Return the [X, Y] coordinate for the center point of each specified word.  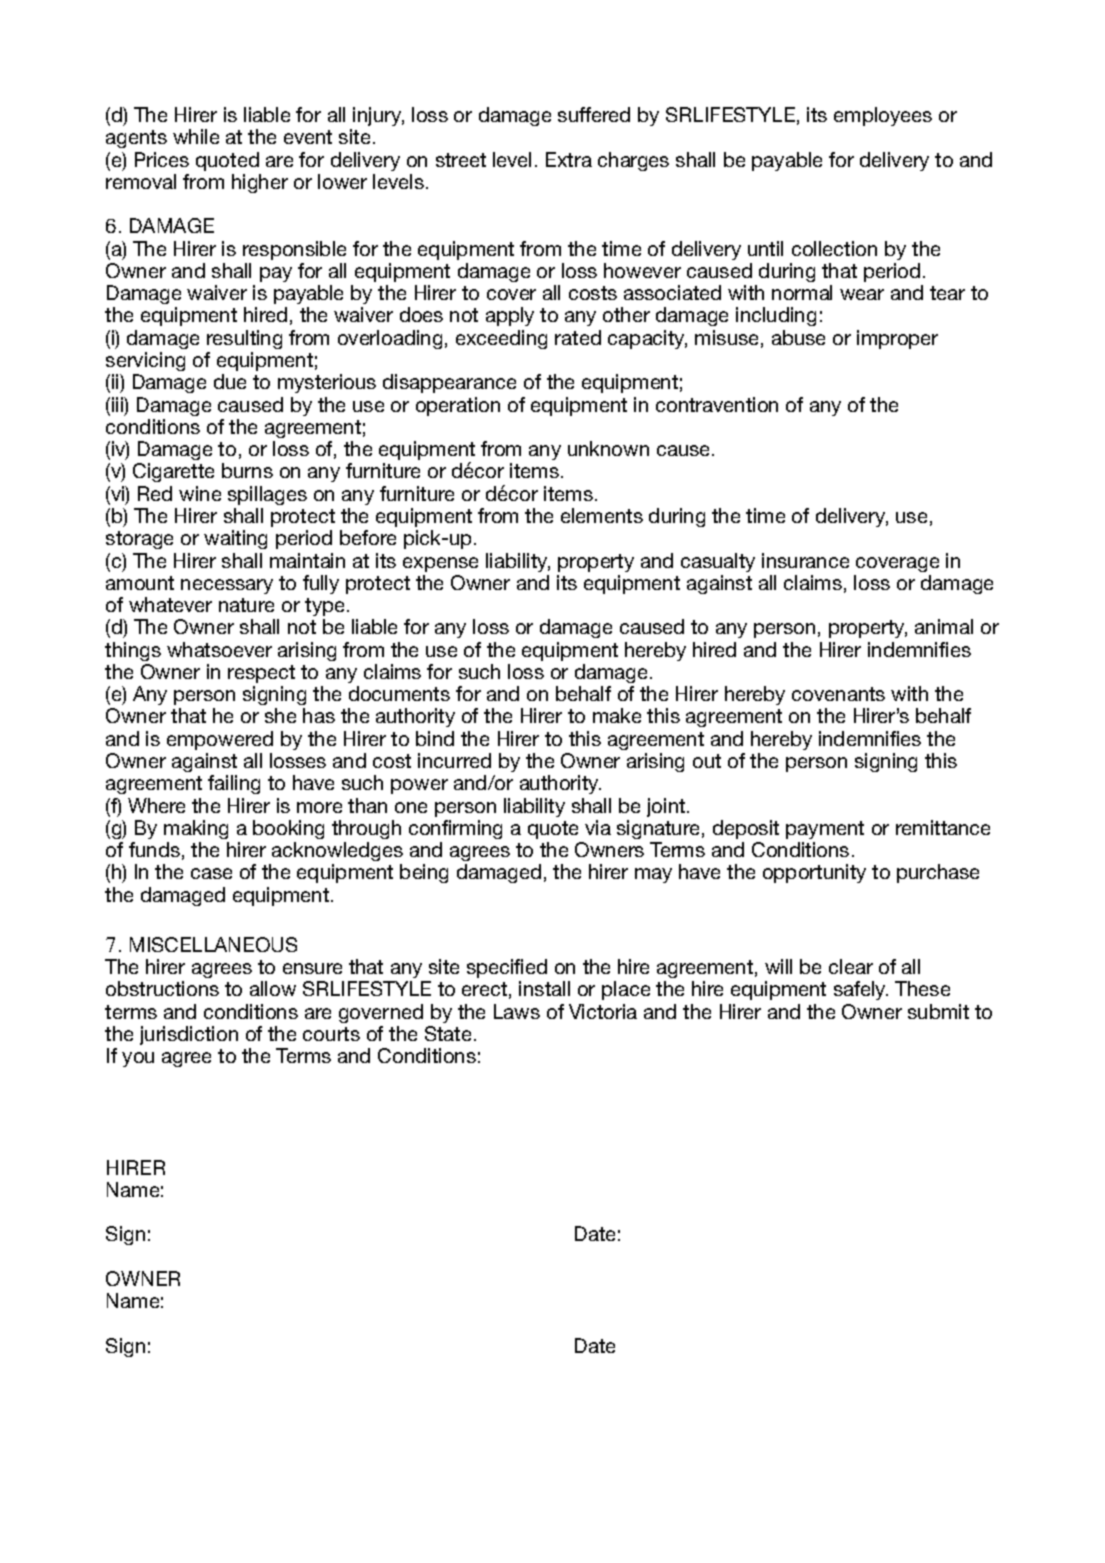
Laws [517, 1011]
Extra [569, 159]
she [280, 715]
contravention [717, 404]
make [617, 715]
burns [247, 470]
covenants [838, 694]
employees [883, 116]
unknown [608, 448]
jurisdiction [189, 1035]
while [196, 136]
